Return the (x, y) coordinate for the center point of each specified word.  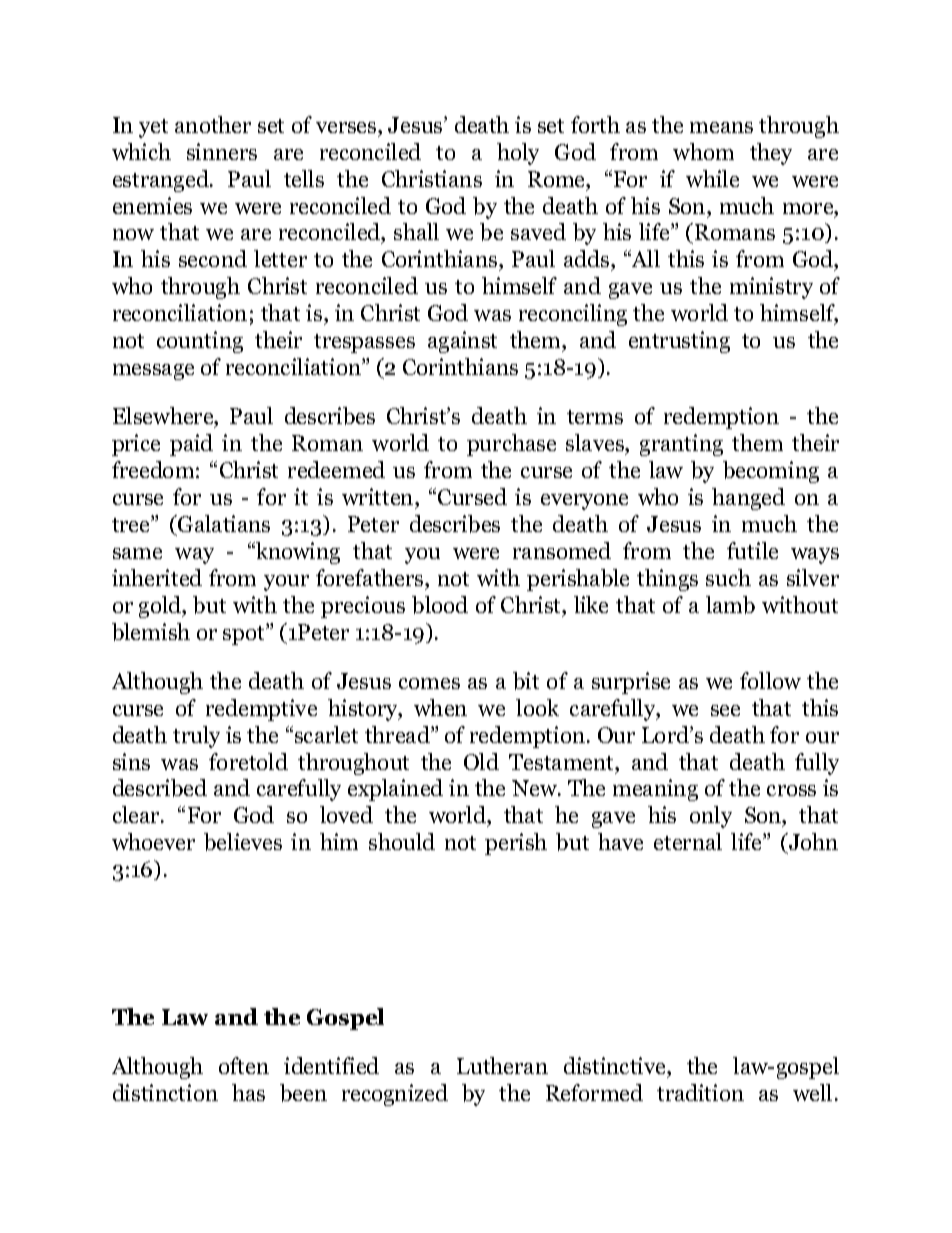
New (536, 788)
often (244, 1065)
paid (191, 445)
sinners (222, 151)
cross (791, 790)
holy (518, 154)
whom (703, 151)
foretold (248, 761)
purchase (511, 445)
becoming (771, 472)
